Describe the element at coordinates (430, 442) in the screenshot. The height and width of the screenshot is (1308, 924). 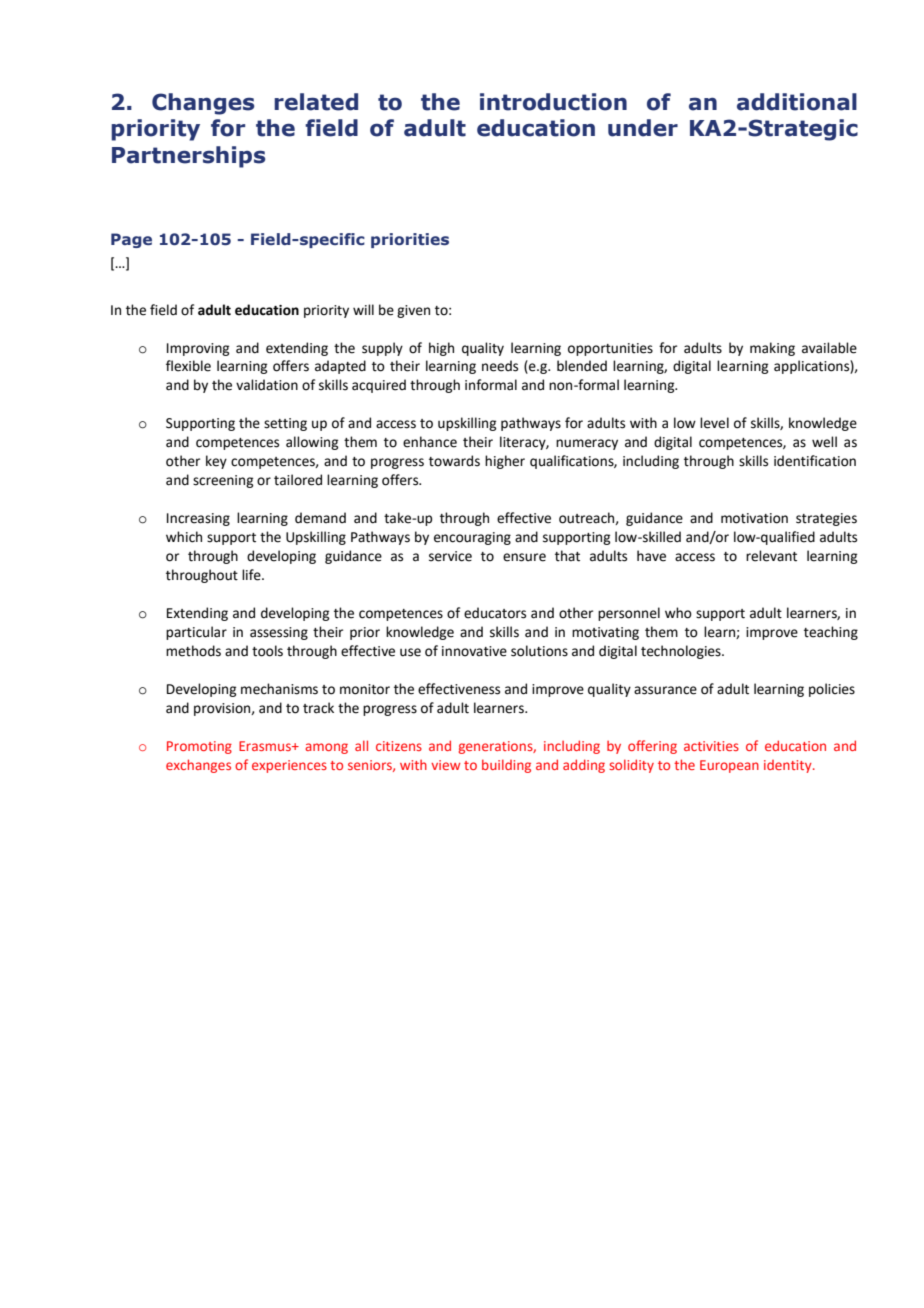
I see `enhance` at that location.
